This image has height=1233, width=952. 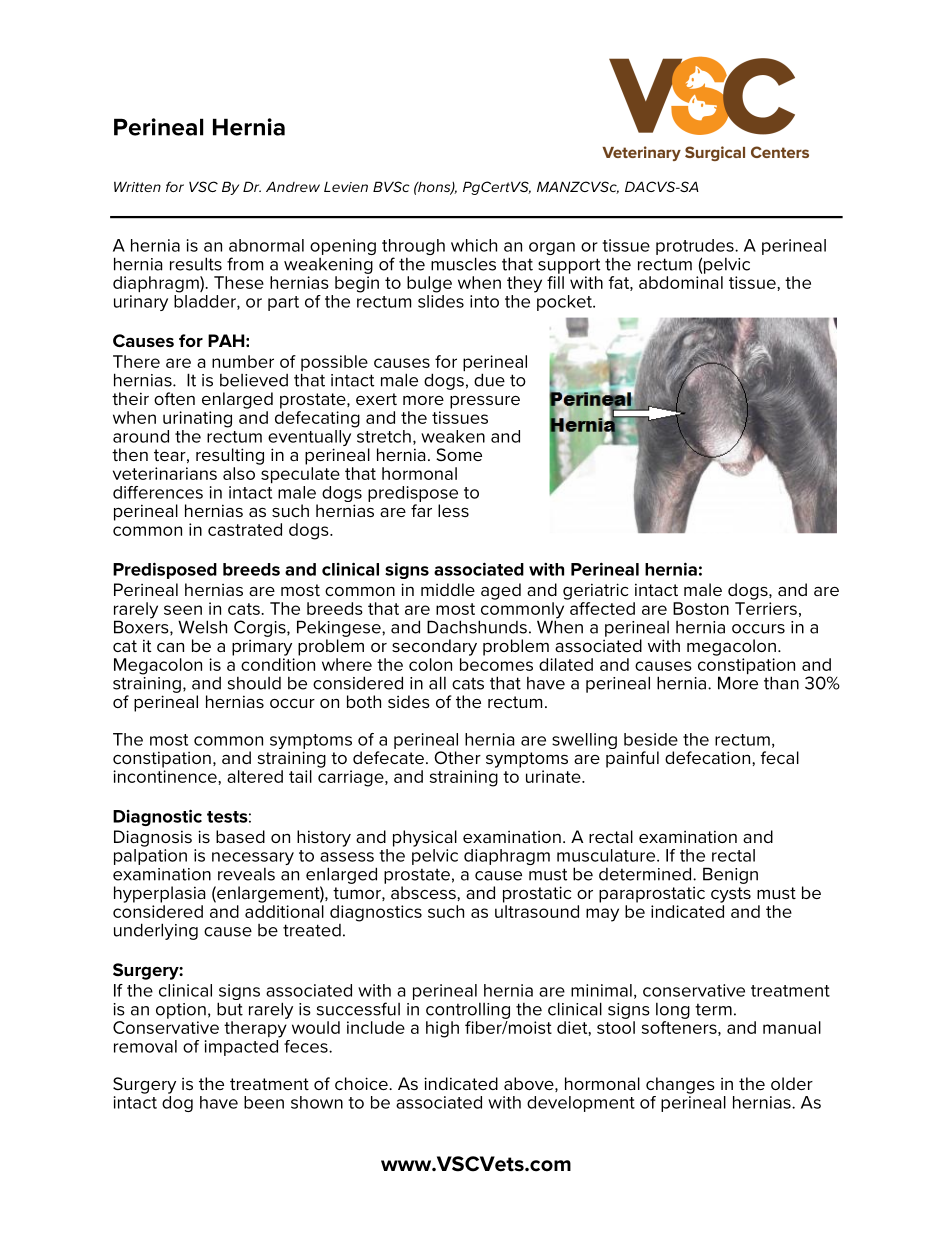 I want to click on which, so click(x=474, y=245).
